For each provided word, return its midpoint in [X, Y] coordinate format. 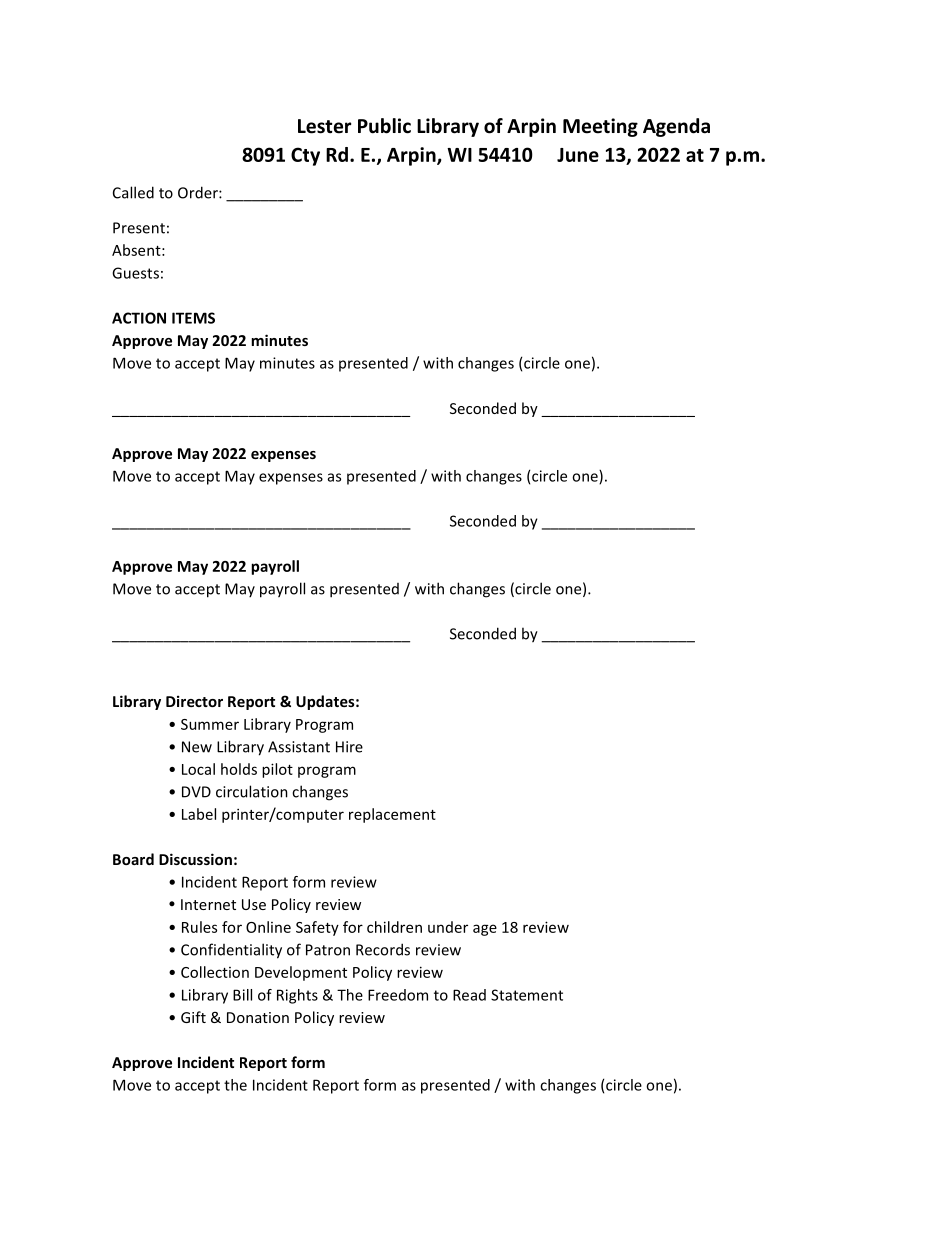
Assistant [299, 747]
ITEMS [193, 318]
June [578, 155]
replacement [392, 815]
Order [199, 192]
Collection [215, 972]
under [448, 927]
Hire [349, 747]
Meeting [600, 127]
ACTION [139, 318]
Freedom [398, 995]
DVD [196, 792]
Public [384, 126]
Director [194, 701]
